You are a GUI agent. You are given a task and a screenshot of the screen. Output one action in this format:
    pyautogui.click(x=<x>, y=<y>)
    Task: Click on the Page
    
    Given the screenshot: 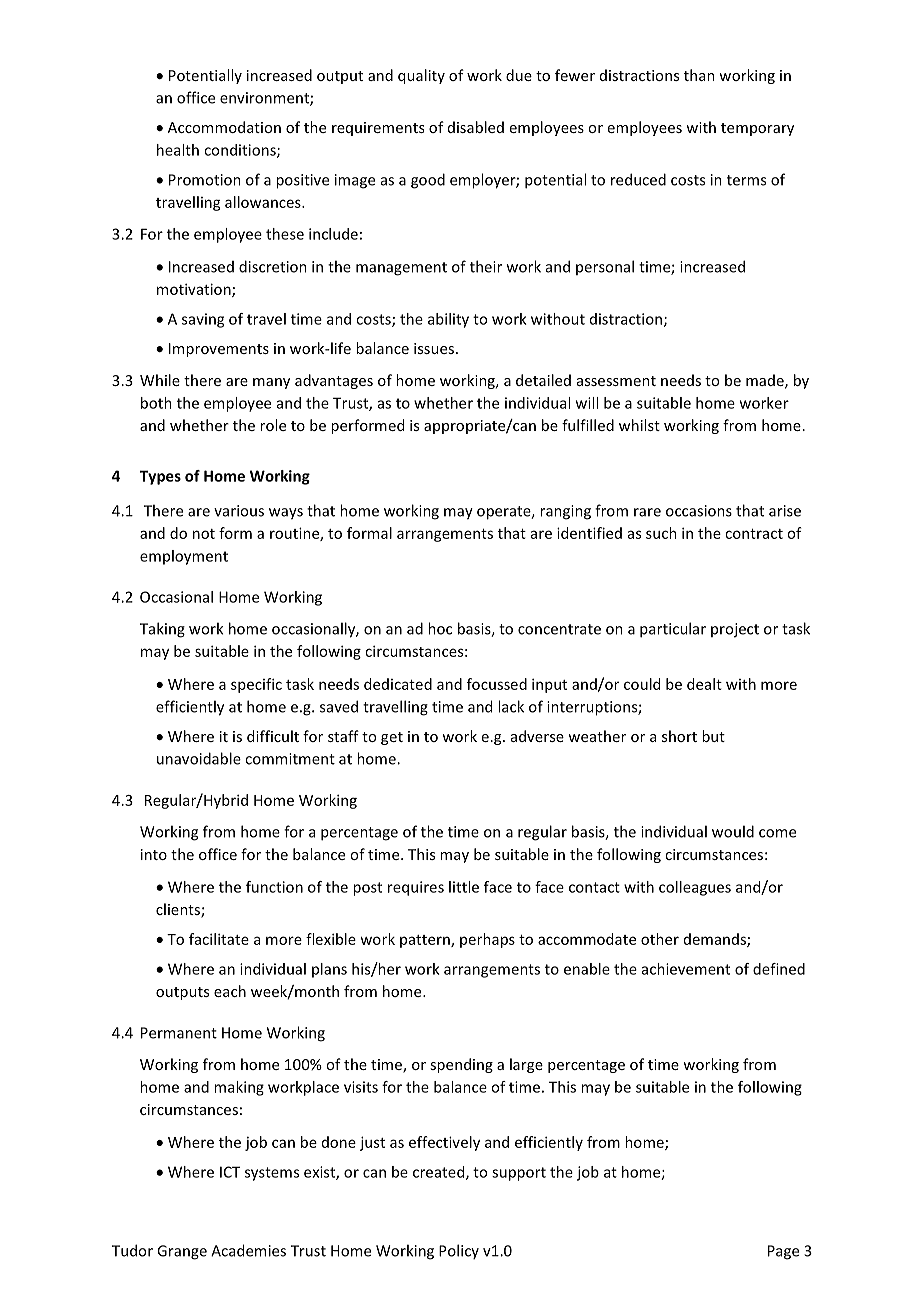 What is the action you would take?
    pyautogui.click(x=783, y=1252)
